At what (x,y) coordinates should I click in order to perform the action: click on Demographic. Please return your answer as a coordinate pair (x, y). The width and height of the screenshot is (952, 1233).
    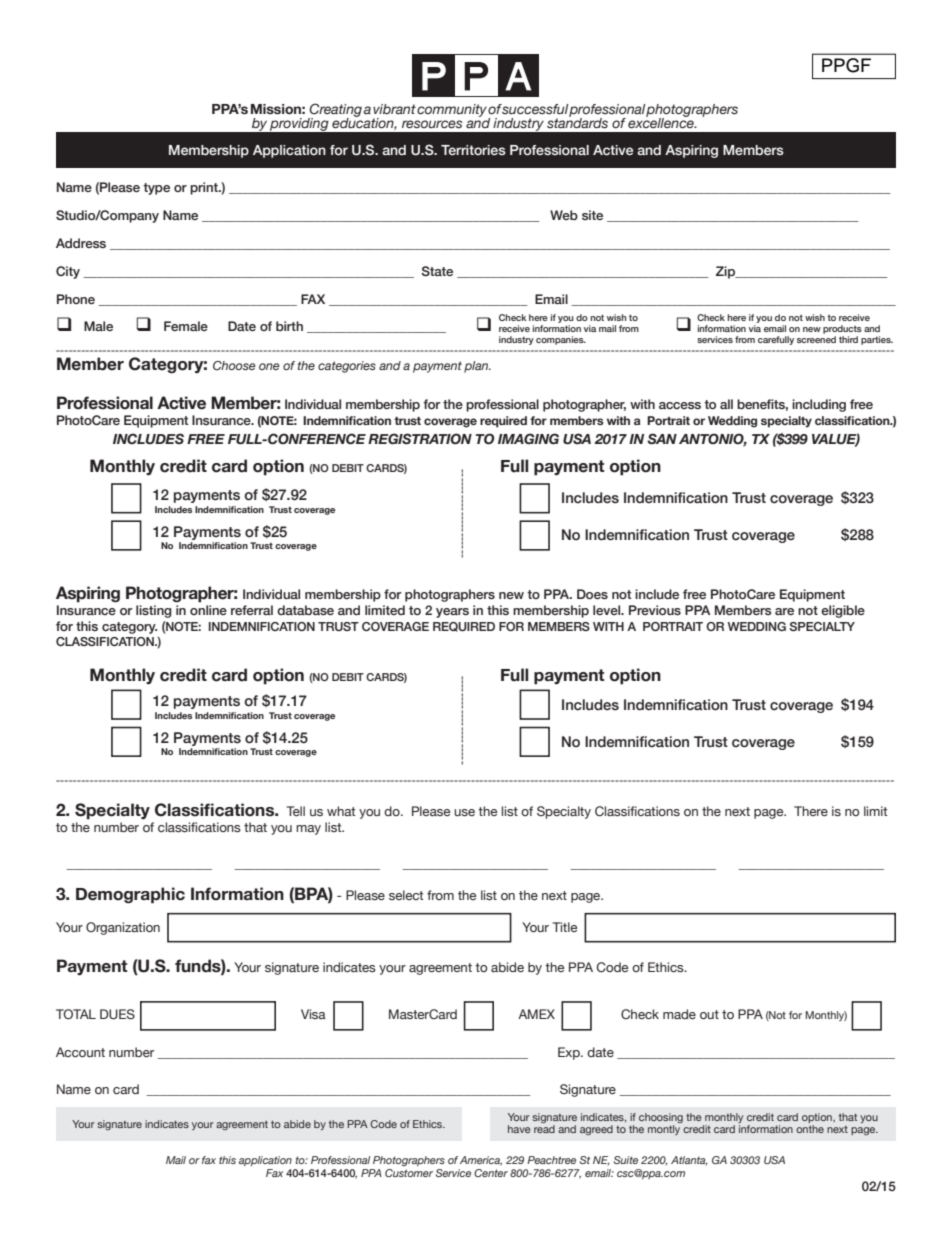
    Looking at the image, I should click on (130, 895).
